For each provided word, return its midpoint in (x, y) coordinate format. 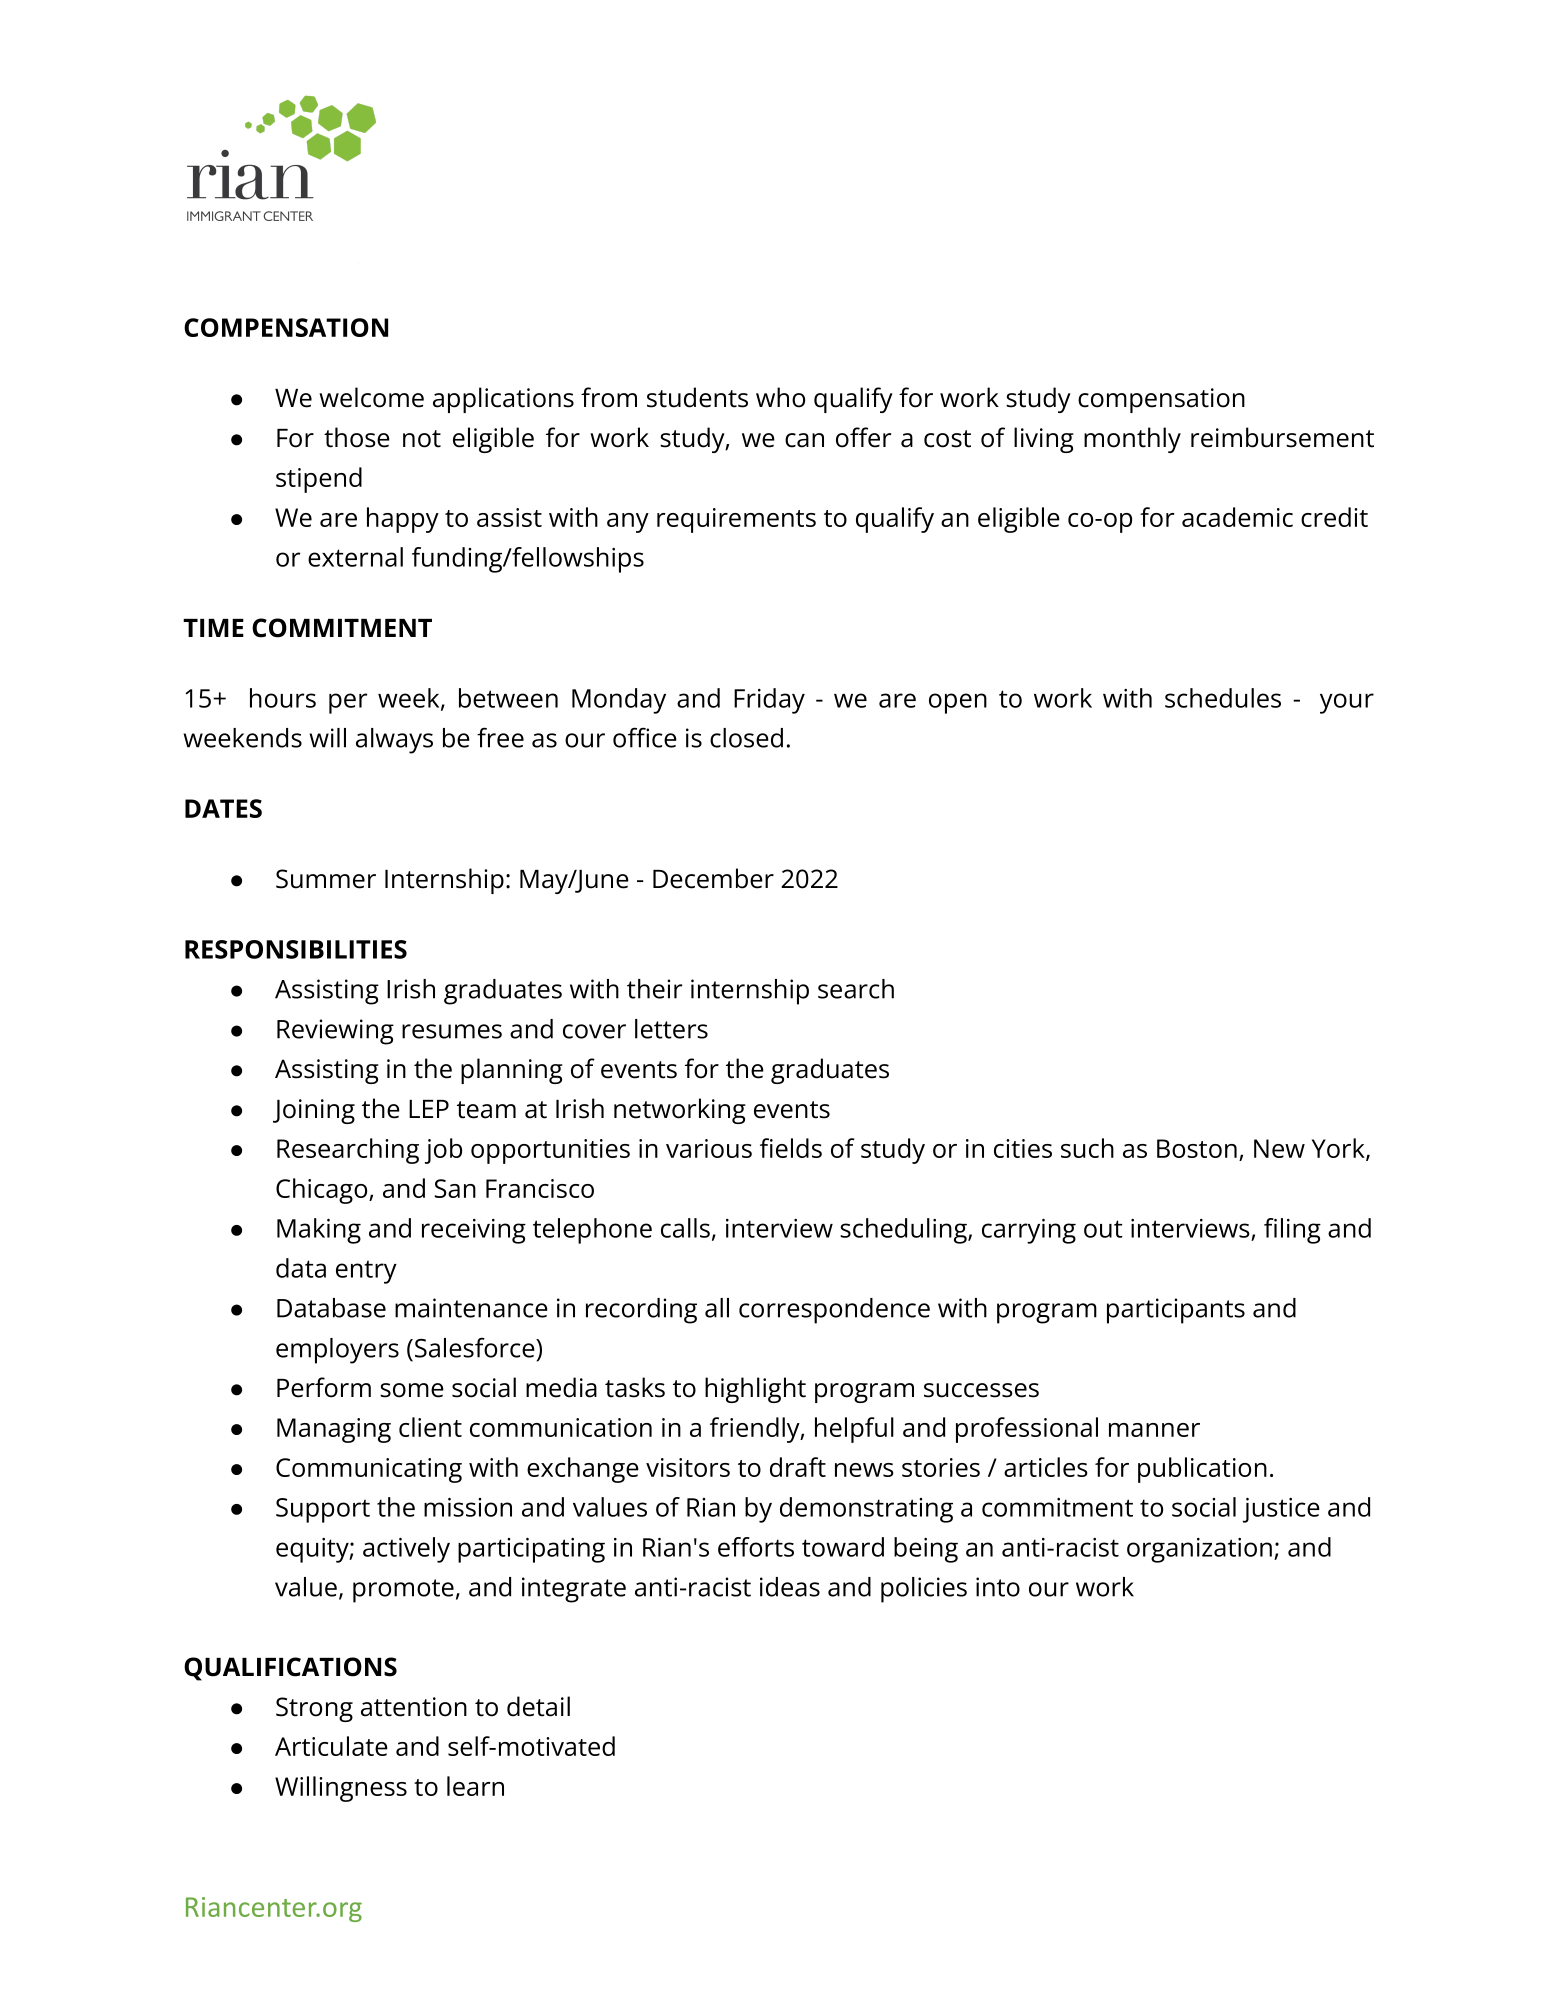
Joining (314, 1111)
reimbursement (1282, 437)
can (804, 440)
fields (791, 1148)
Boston (1197, 1148)
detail (538, 1706)
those (357, 437)
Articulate (331, 1746)
